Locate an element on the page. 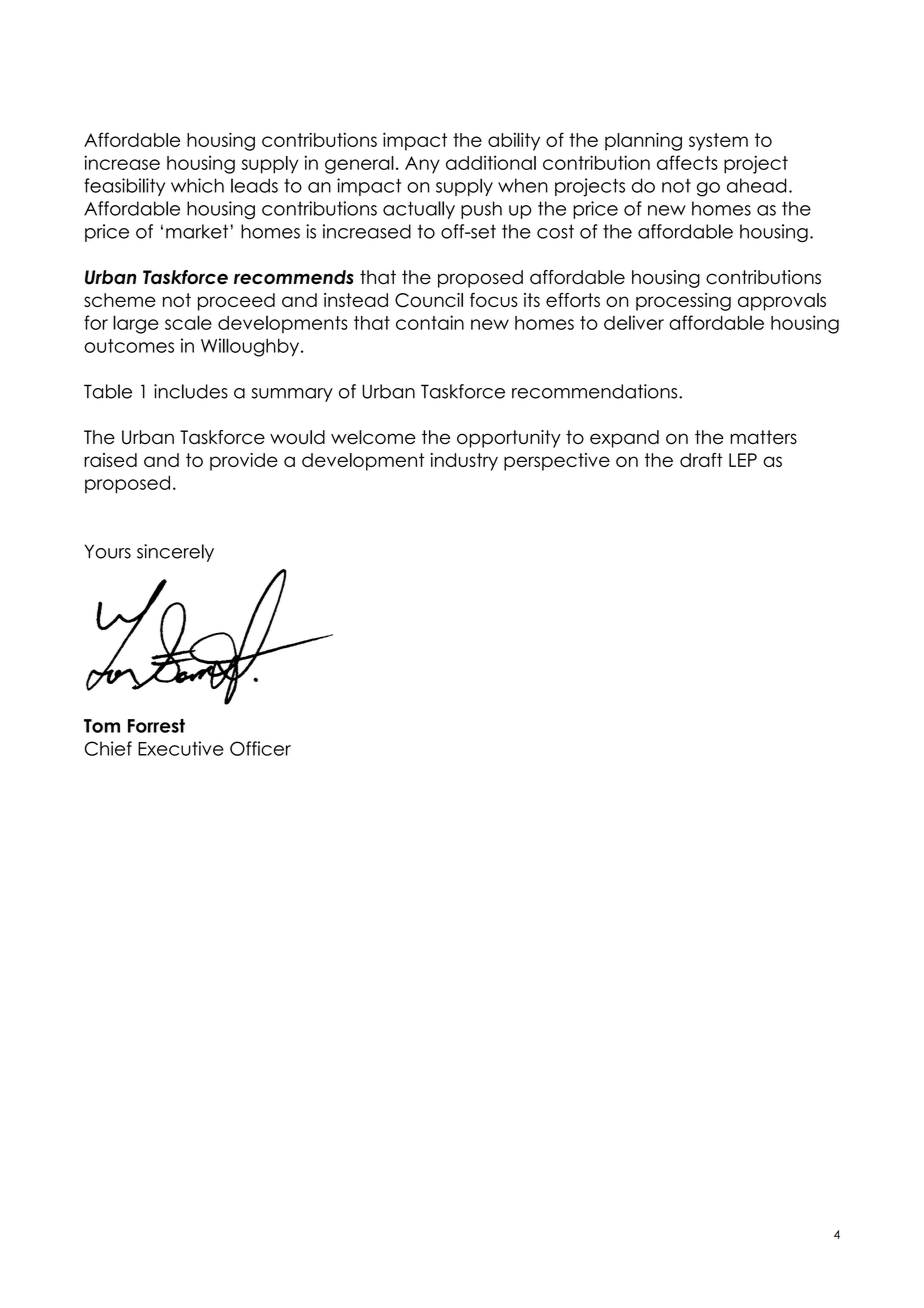  affects is located at coordinates (687, 162).
